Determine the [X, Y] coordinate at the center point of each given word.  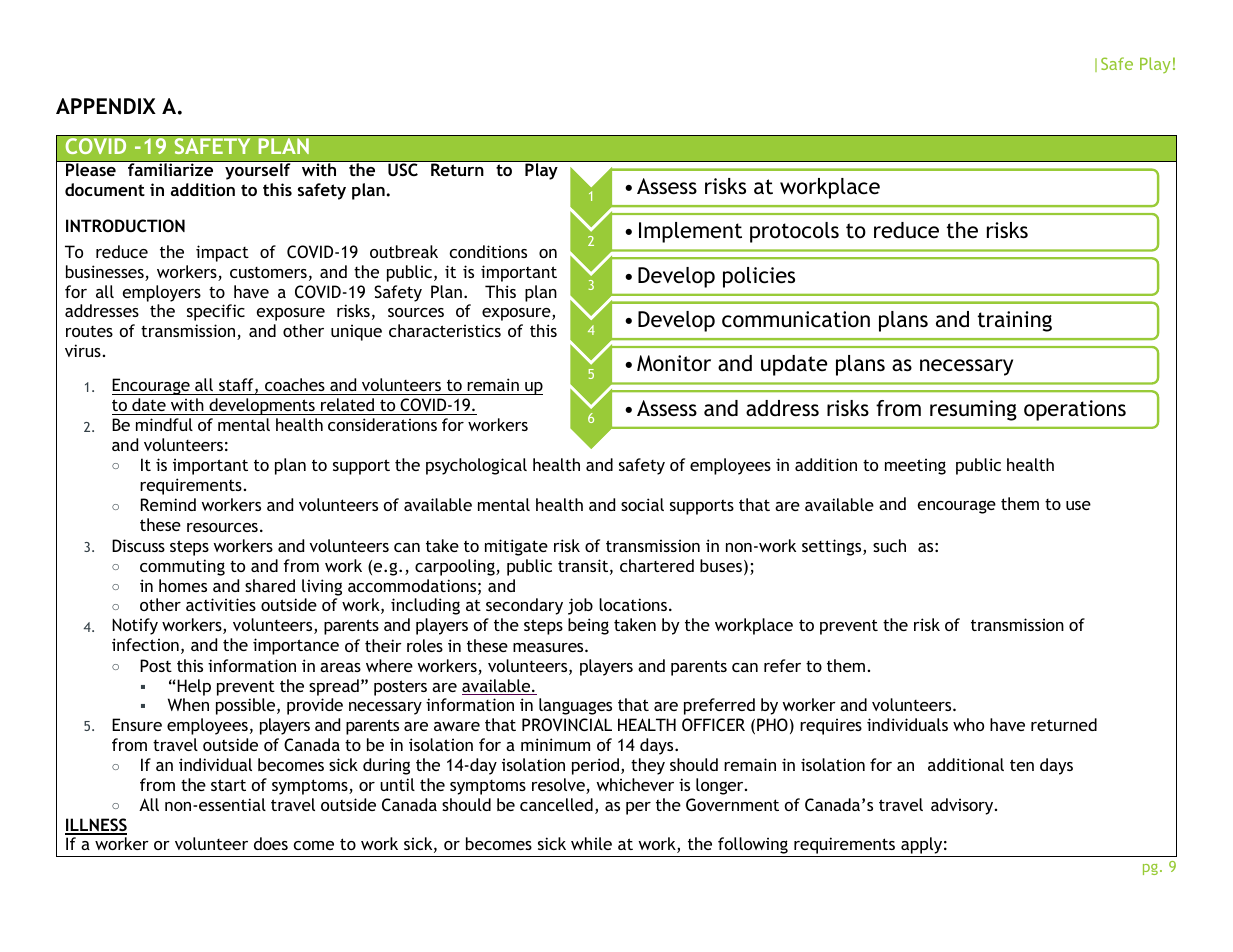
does [271, 843]
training [1015, 321]
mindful [164, 424]
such [889, 545]
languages [575, 706]
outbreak [404, 251]
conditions [488, 251]
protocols [794, 232]
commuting [182, 567]
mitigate [516, 547]
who [968, 724]
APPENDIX [106, 106]
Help [194, 687]
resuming [973, 410]
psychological [476, 466]
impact [222, 253]
